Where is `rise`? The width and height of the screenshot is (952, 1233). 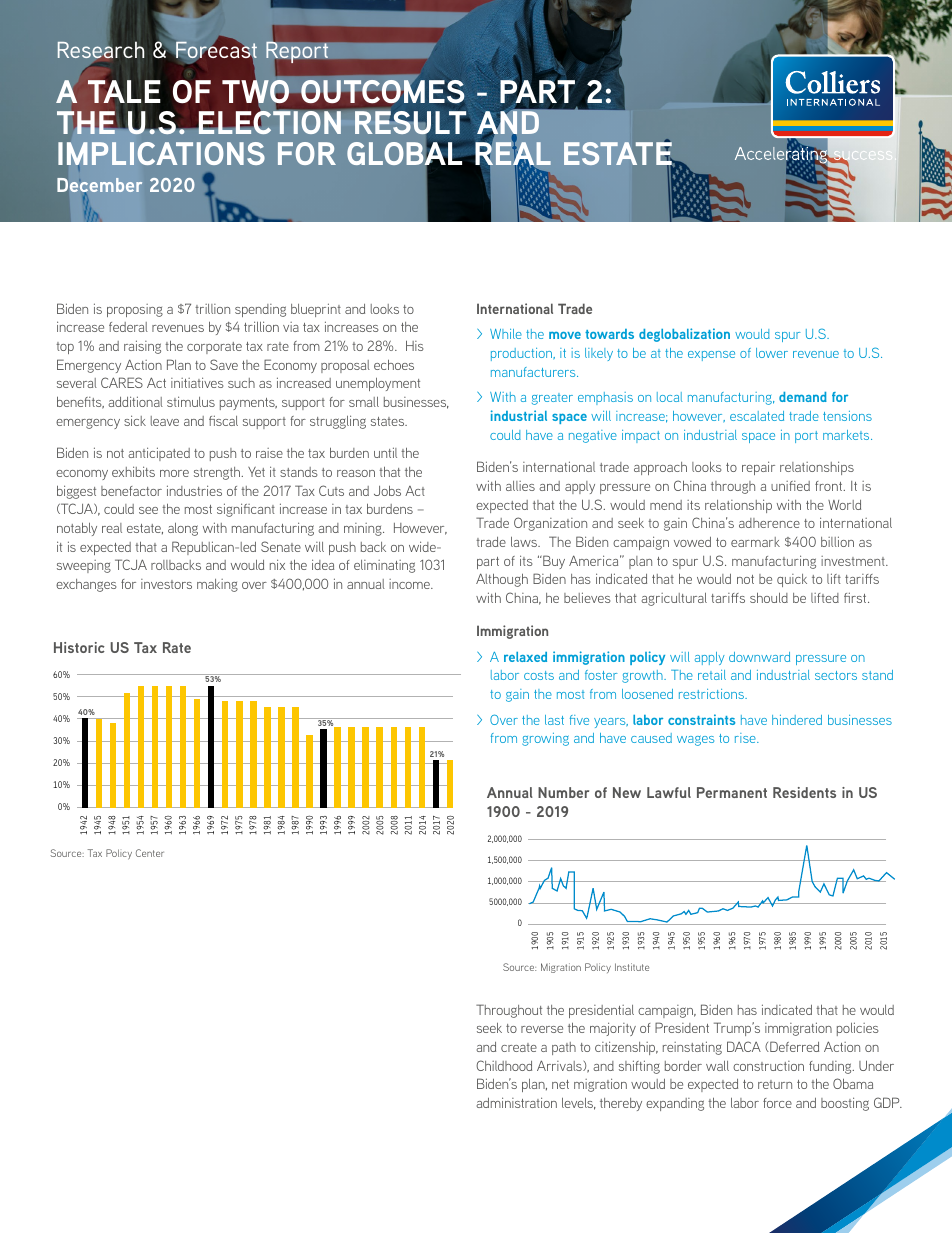
rise is located at coordinates (746, 738).
